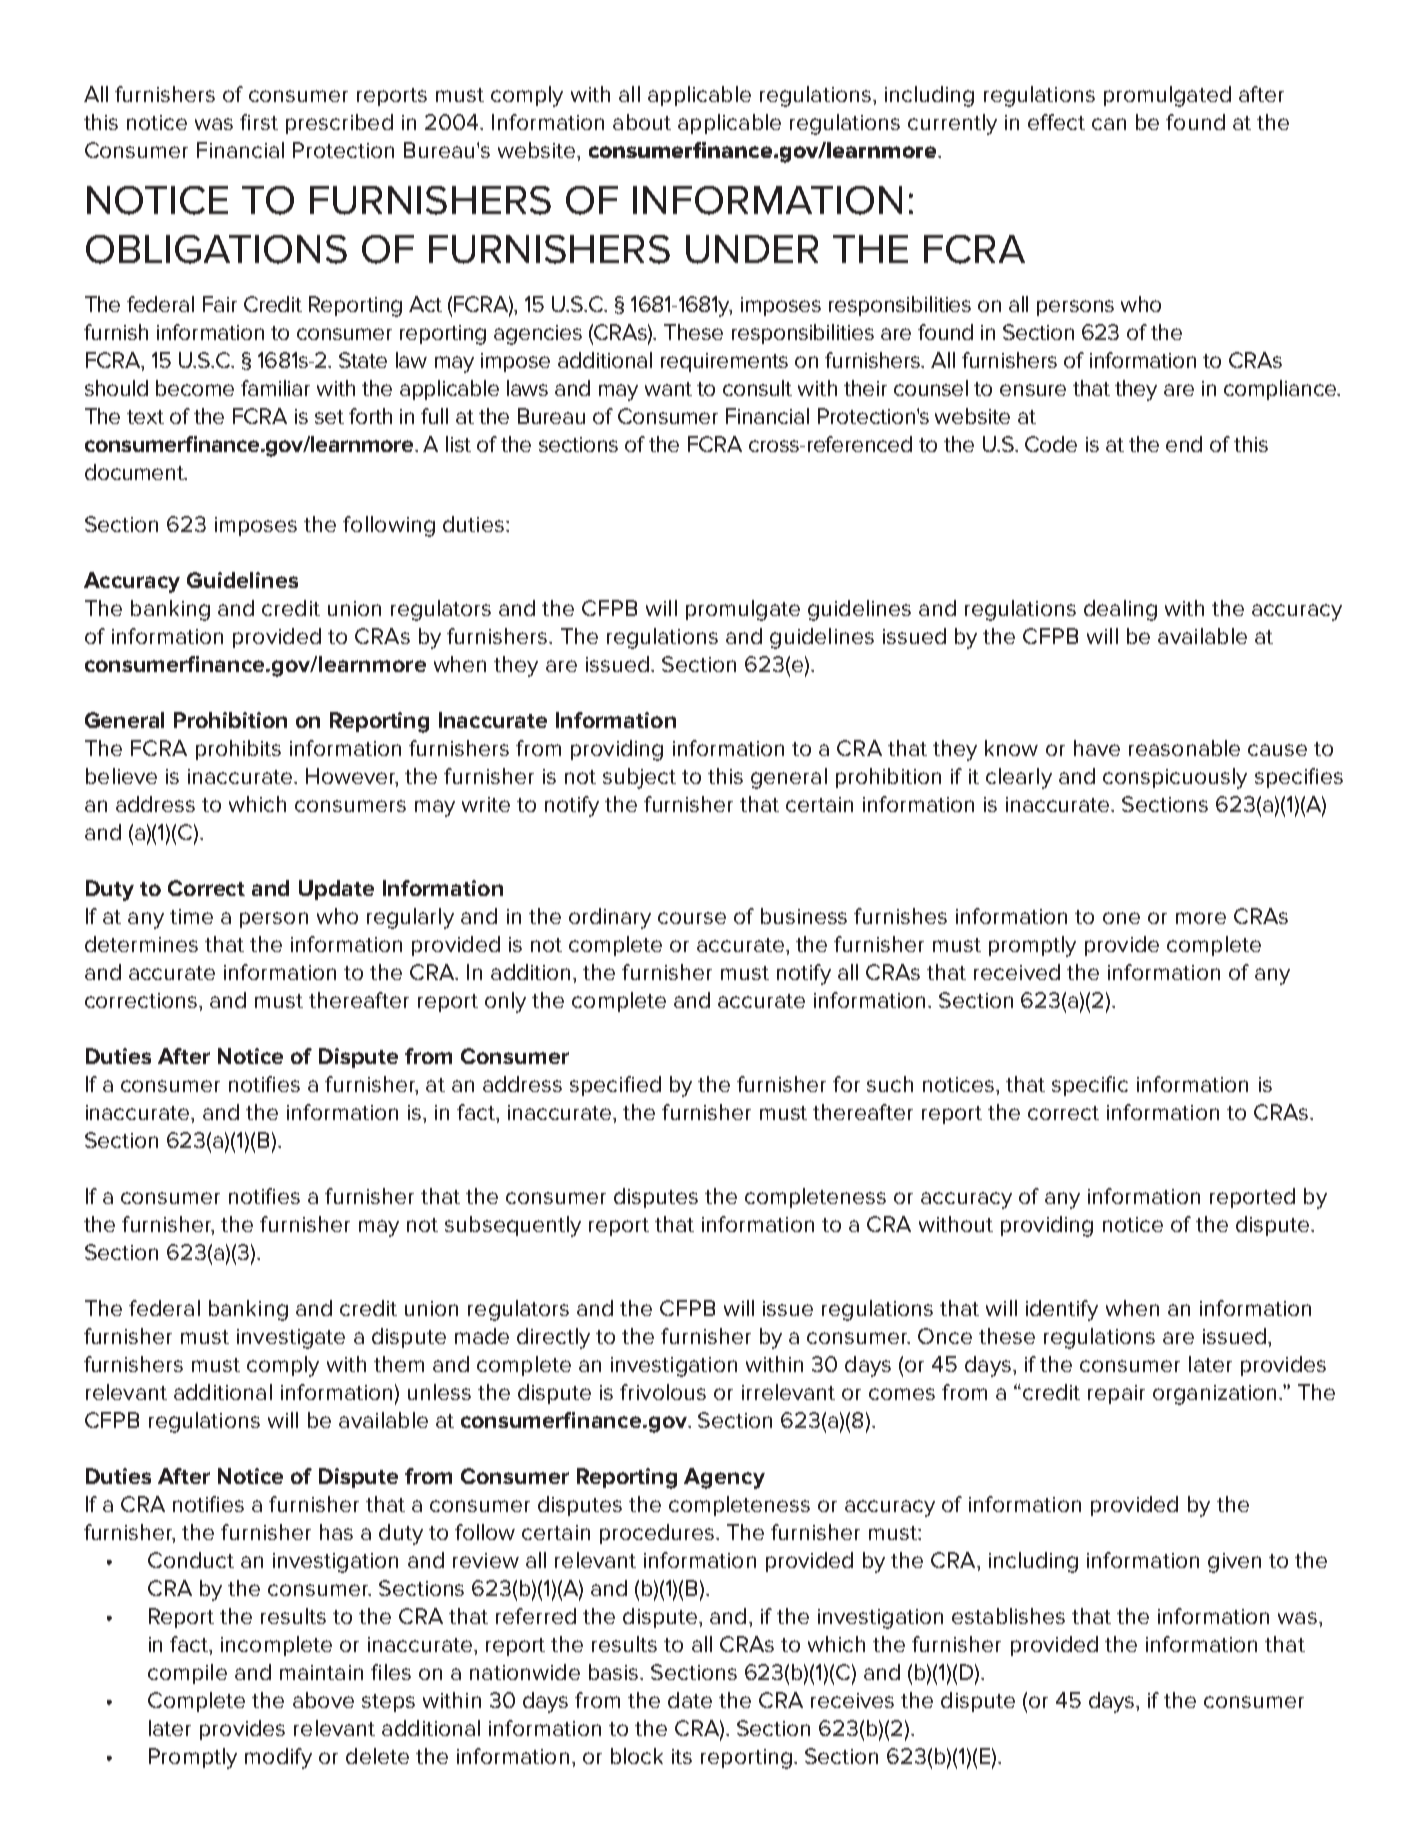 Image resolution: width=1428 pixels, height=1848 pixels. I want to click on block, so click(637, 1756).
